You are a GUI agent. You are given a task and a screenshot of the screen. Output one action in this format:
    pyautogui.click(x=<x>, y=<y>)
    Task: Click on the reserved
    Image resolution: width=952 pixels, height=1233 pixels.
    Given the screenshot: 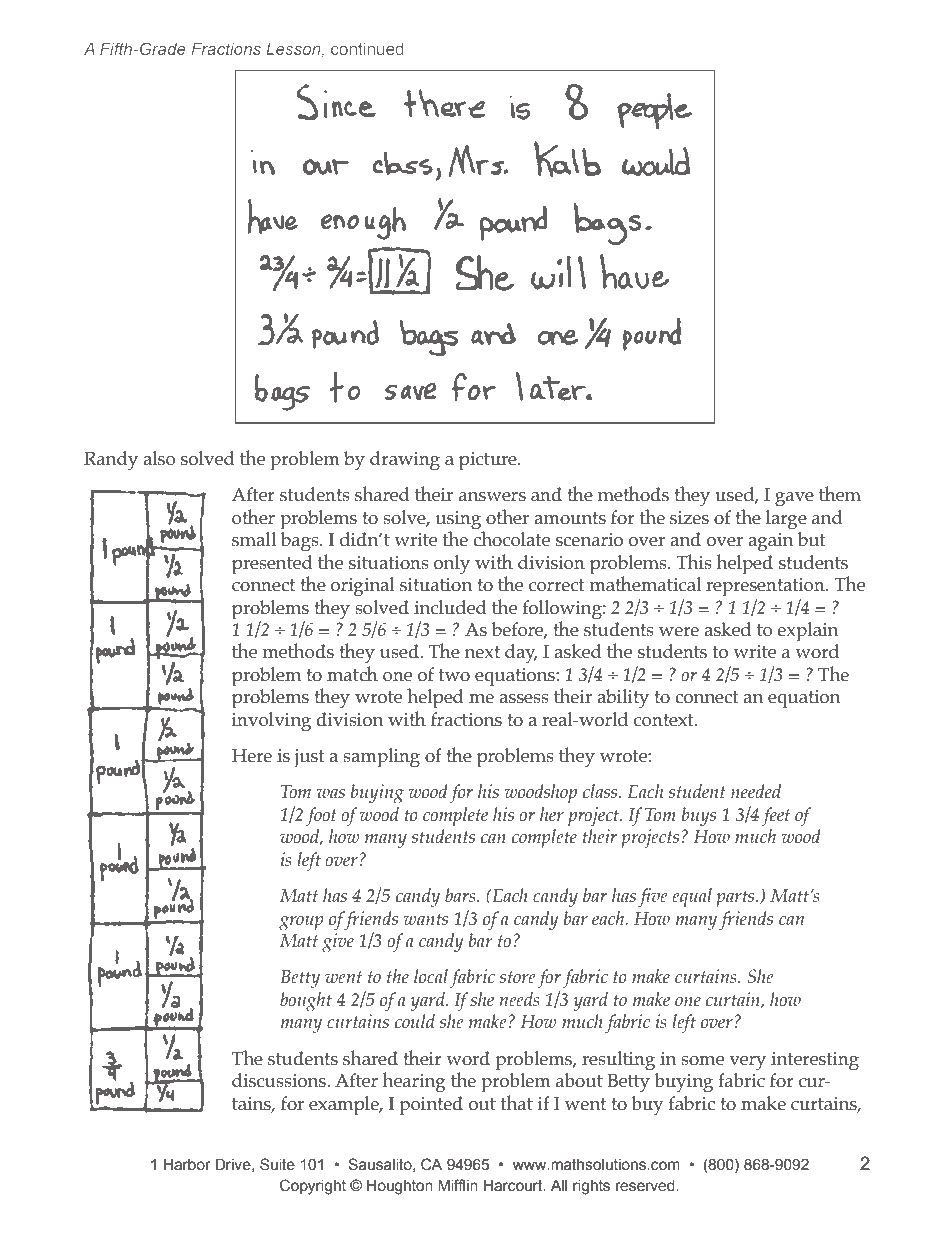 What is the action you would take?
    pyautogui.click(x=646, y=1186)
